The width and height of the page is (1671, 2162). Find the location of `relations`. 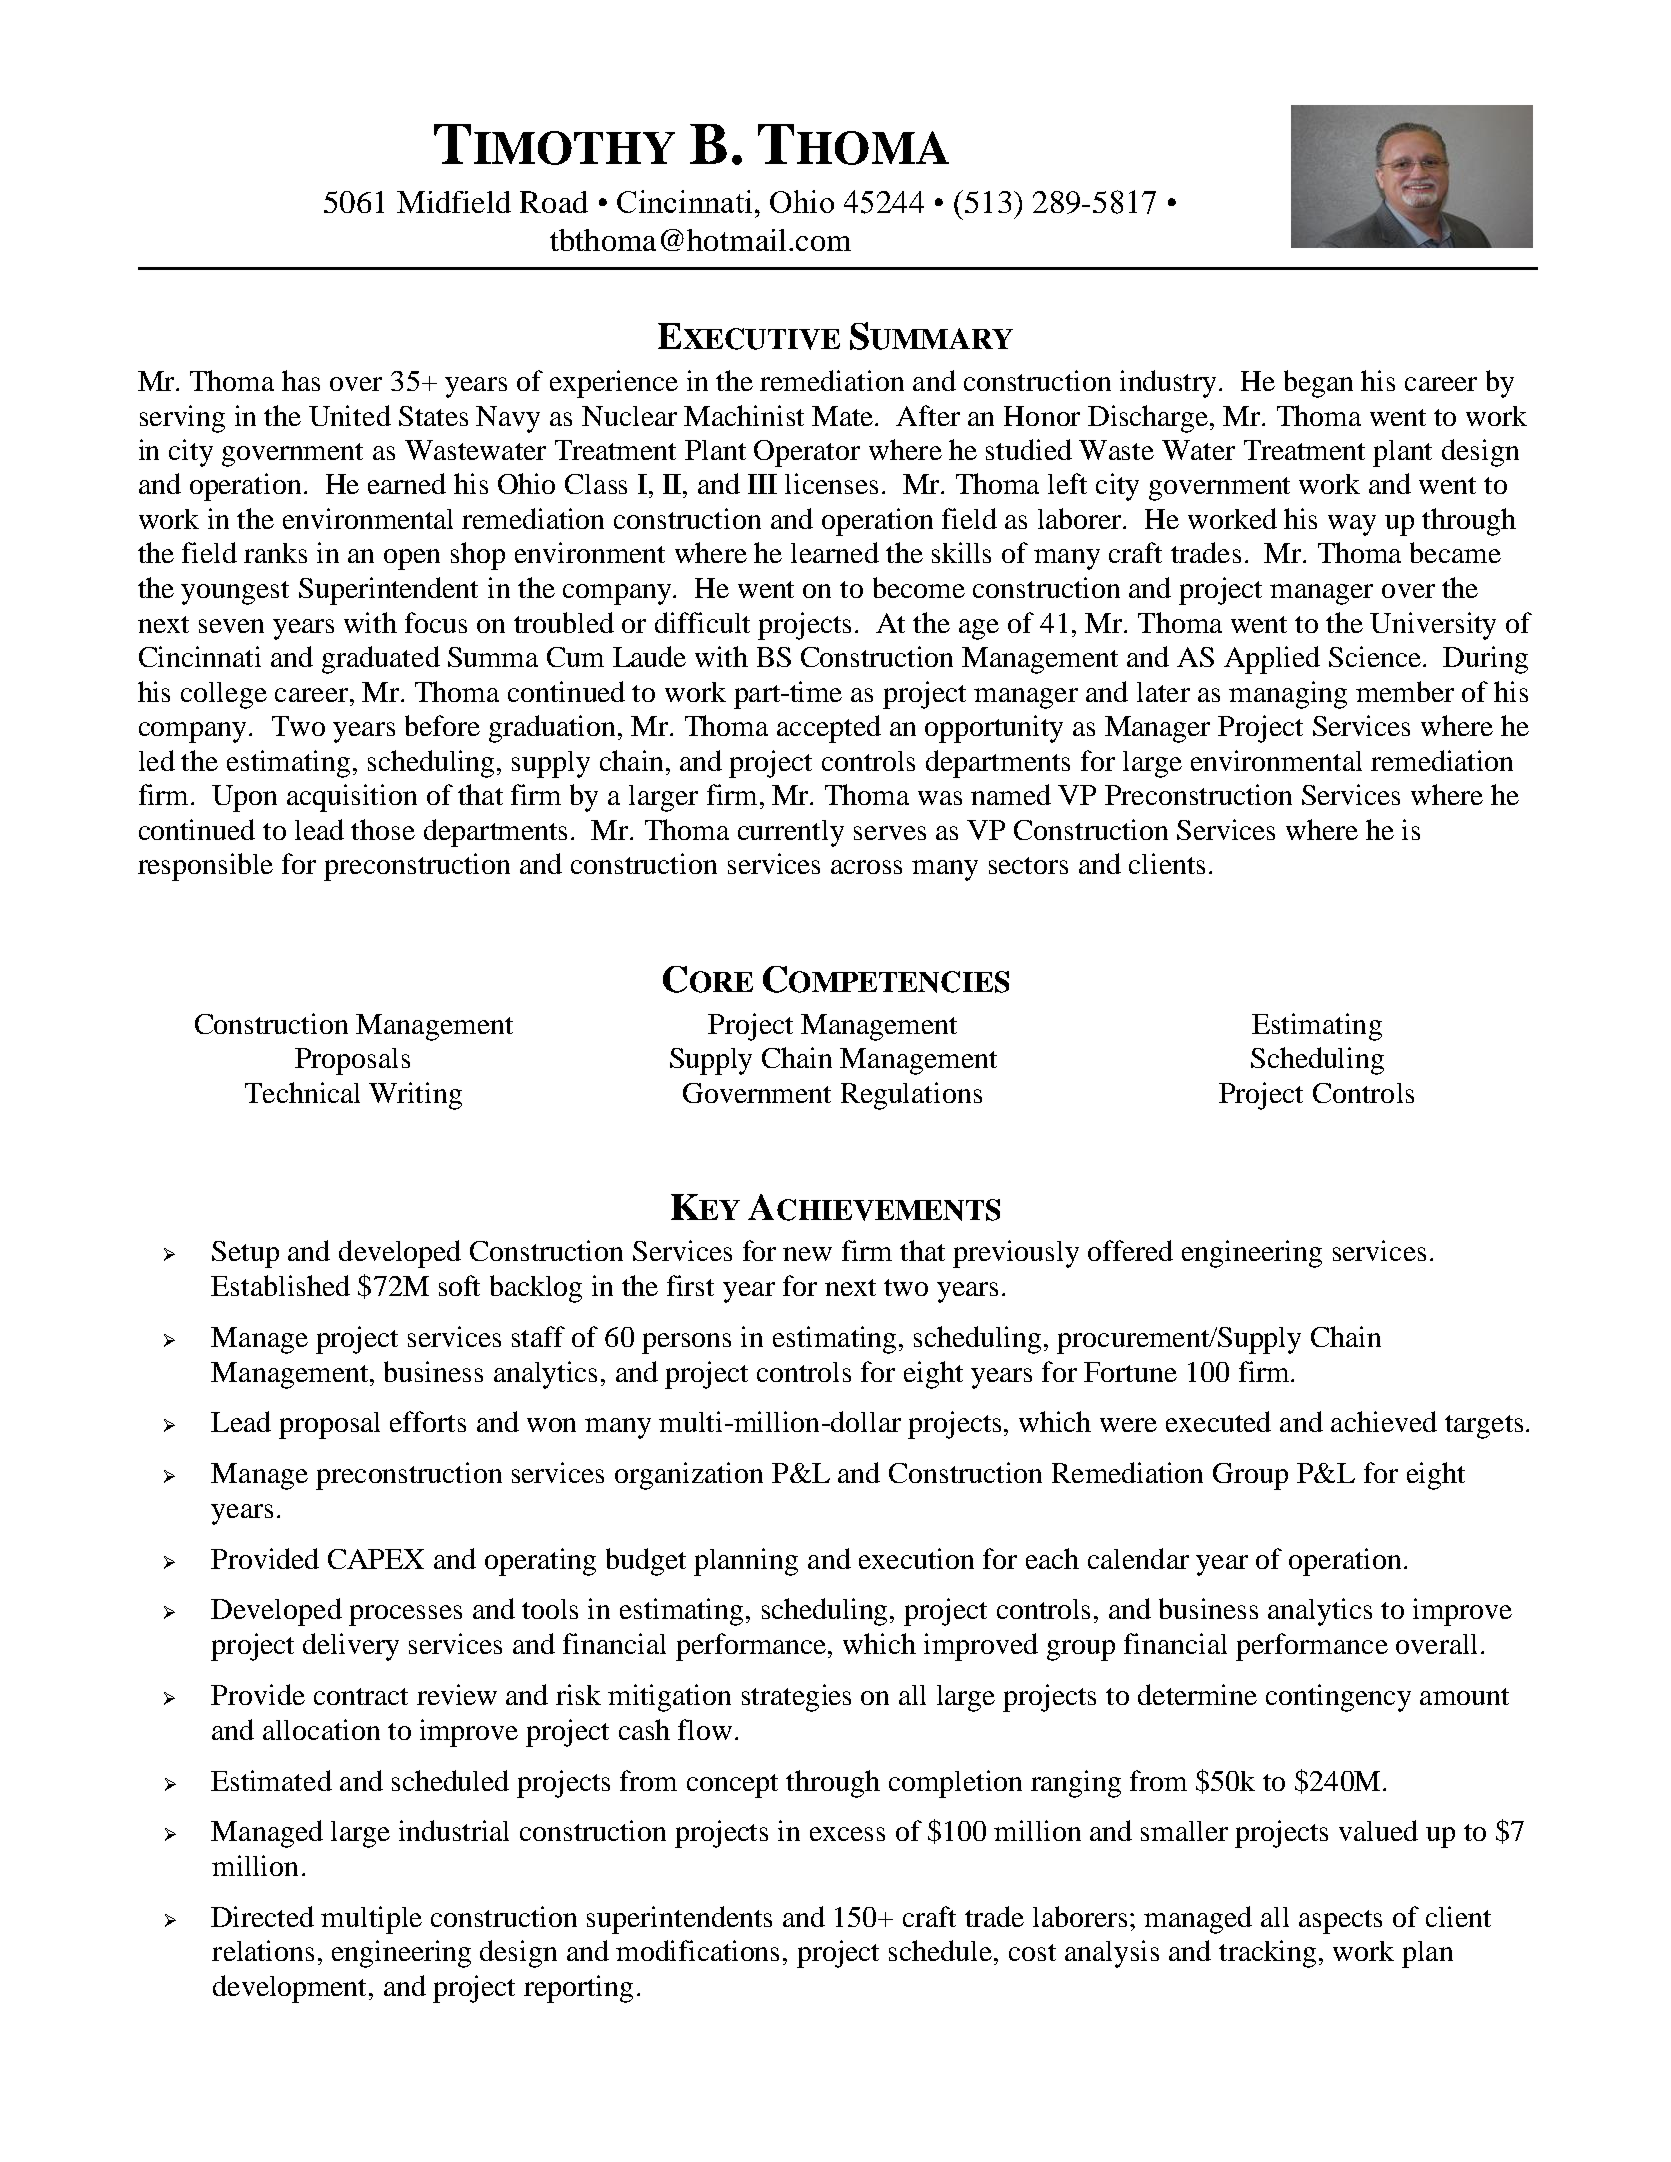

relations is located at coordinates (263, 1950).
